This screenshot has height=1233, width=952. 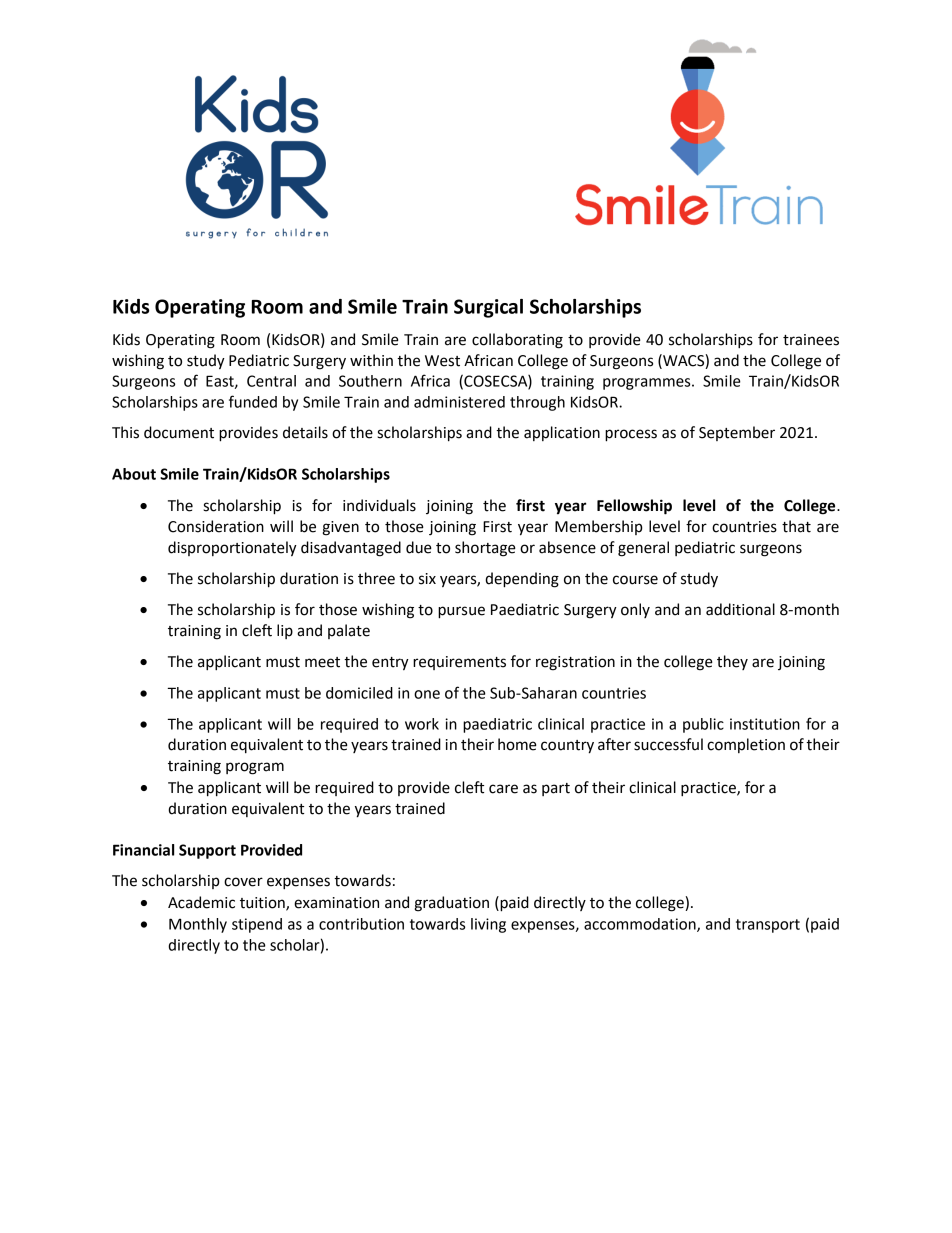 What do you see at coordinates (737, 433) in the screenshot?
I see `September` at bounding box center [737, 433].
